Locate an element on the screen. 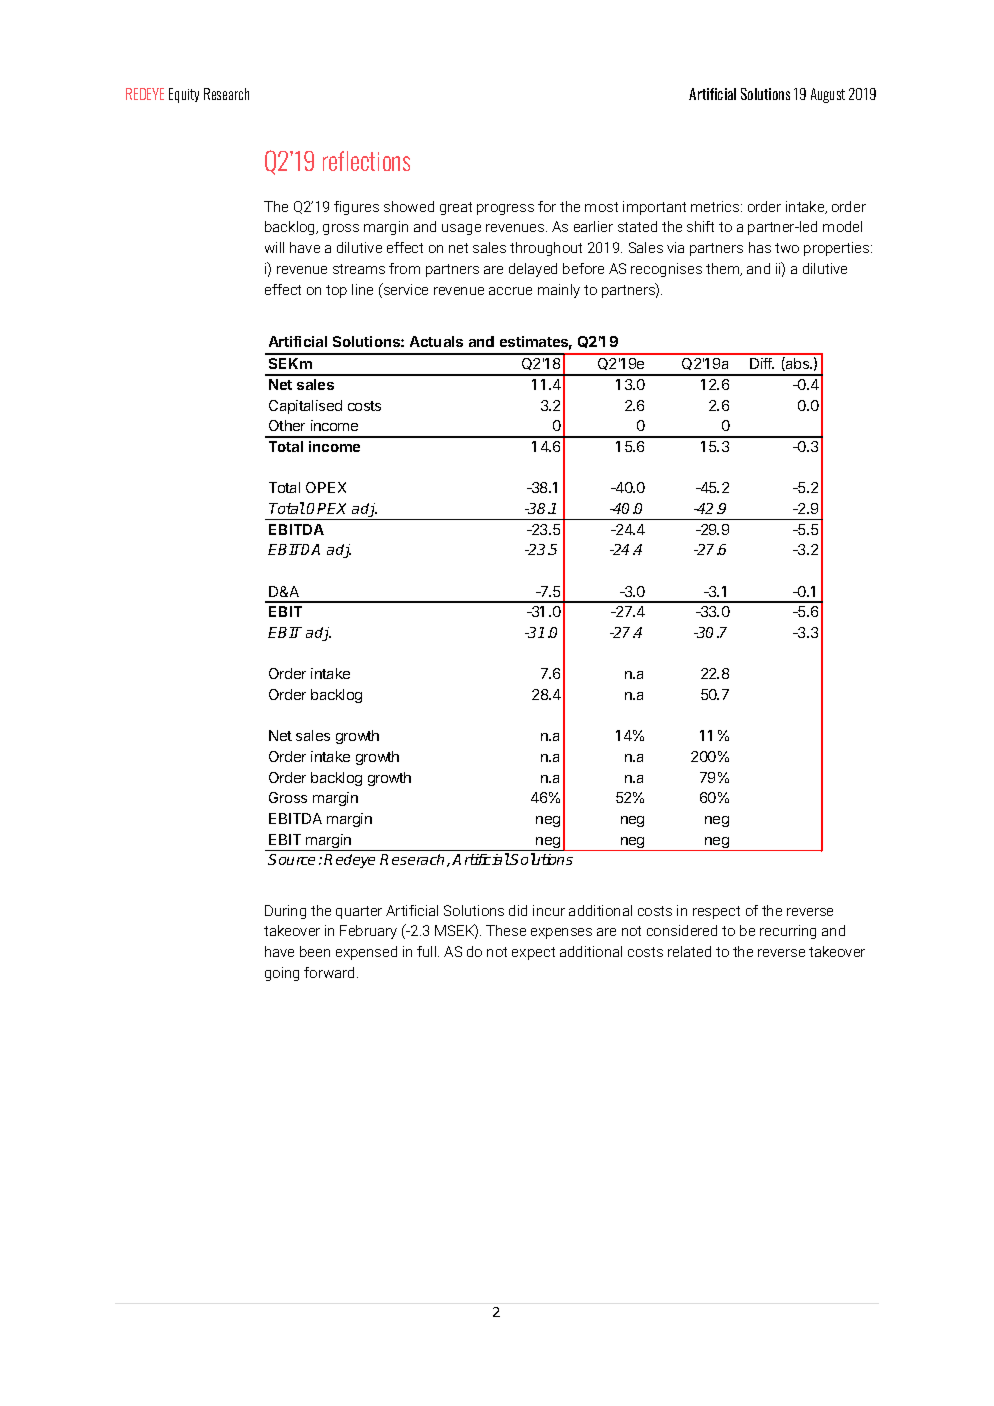 The image size is (994, 1406). expect is located at coordinates (533, 953).
